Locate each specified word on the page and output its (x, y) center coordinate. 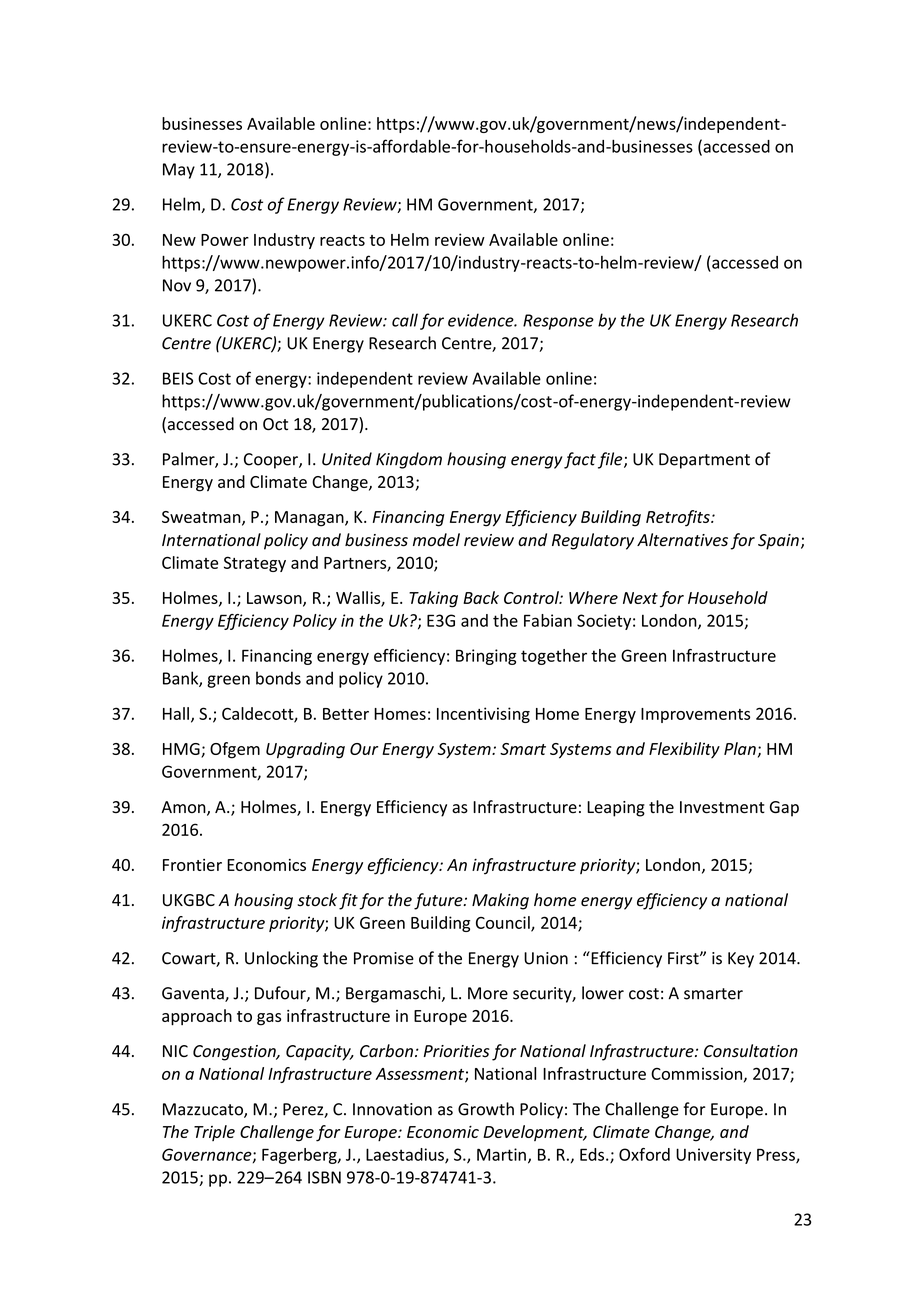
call (405, 320)
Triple (214, 1133)
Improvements (695, 715)
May (179, 171)
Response (558, 322)
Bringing (486, 657)
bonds (278, 678)
